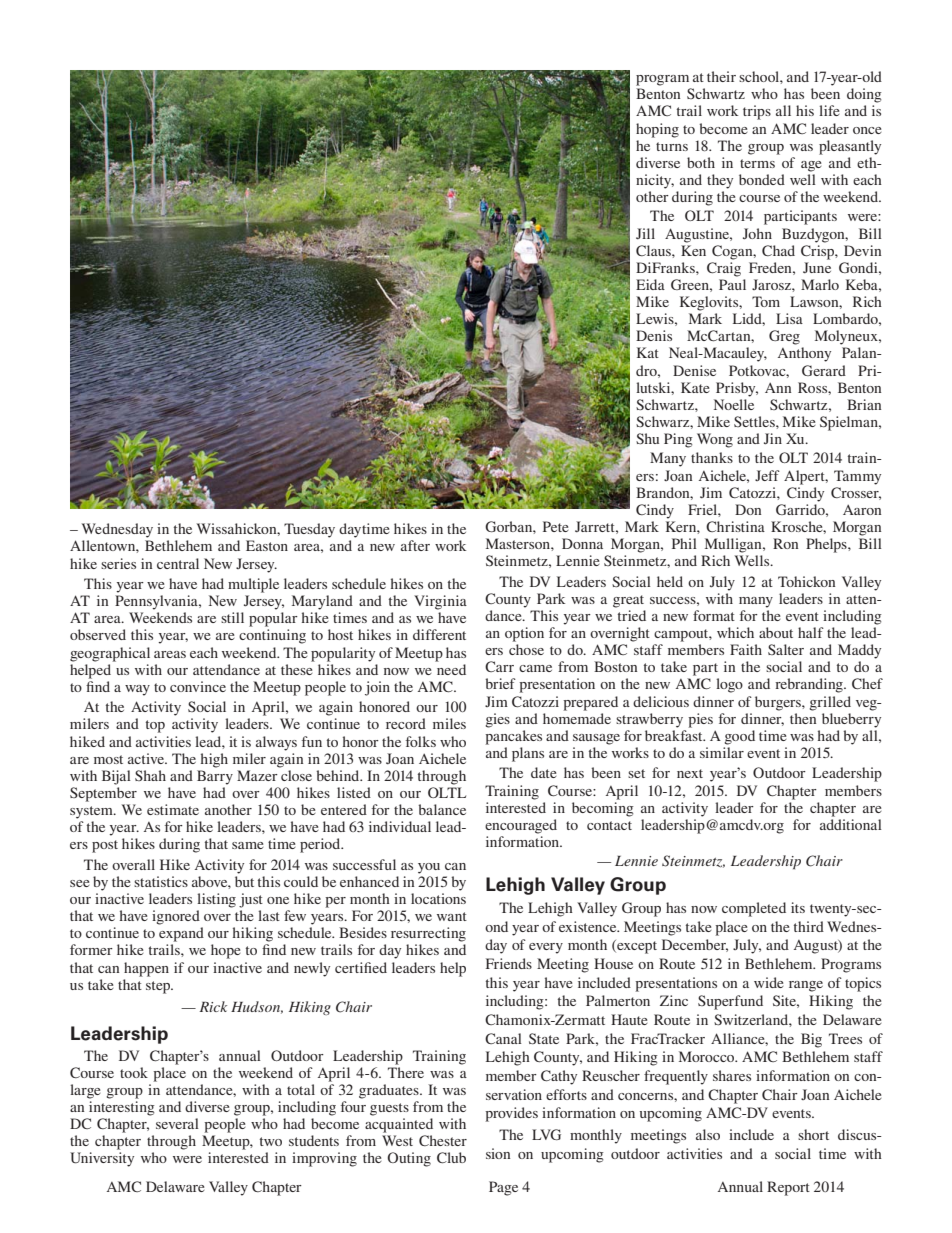  Describe the element at coordinates (776, 632) in the screenshot. I see `about` at that location.
